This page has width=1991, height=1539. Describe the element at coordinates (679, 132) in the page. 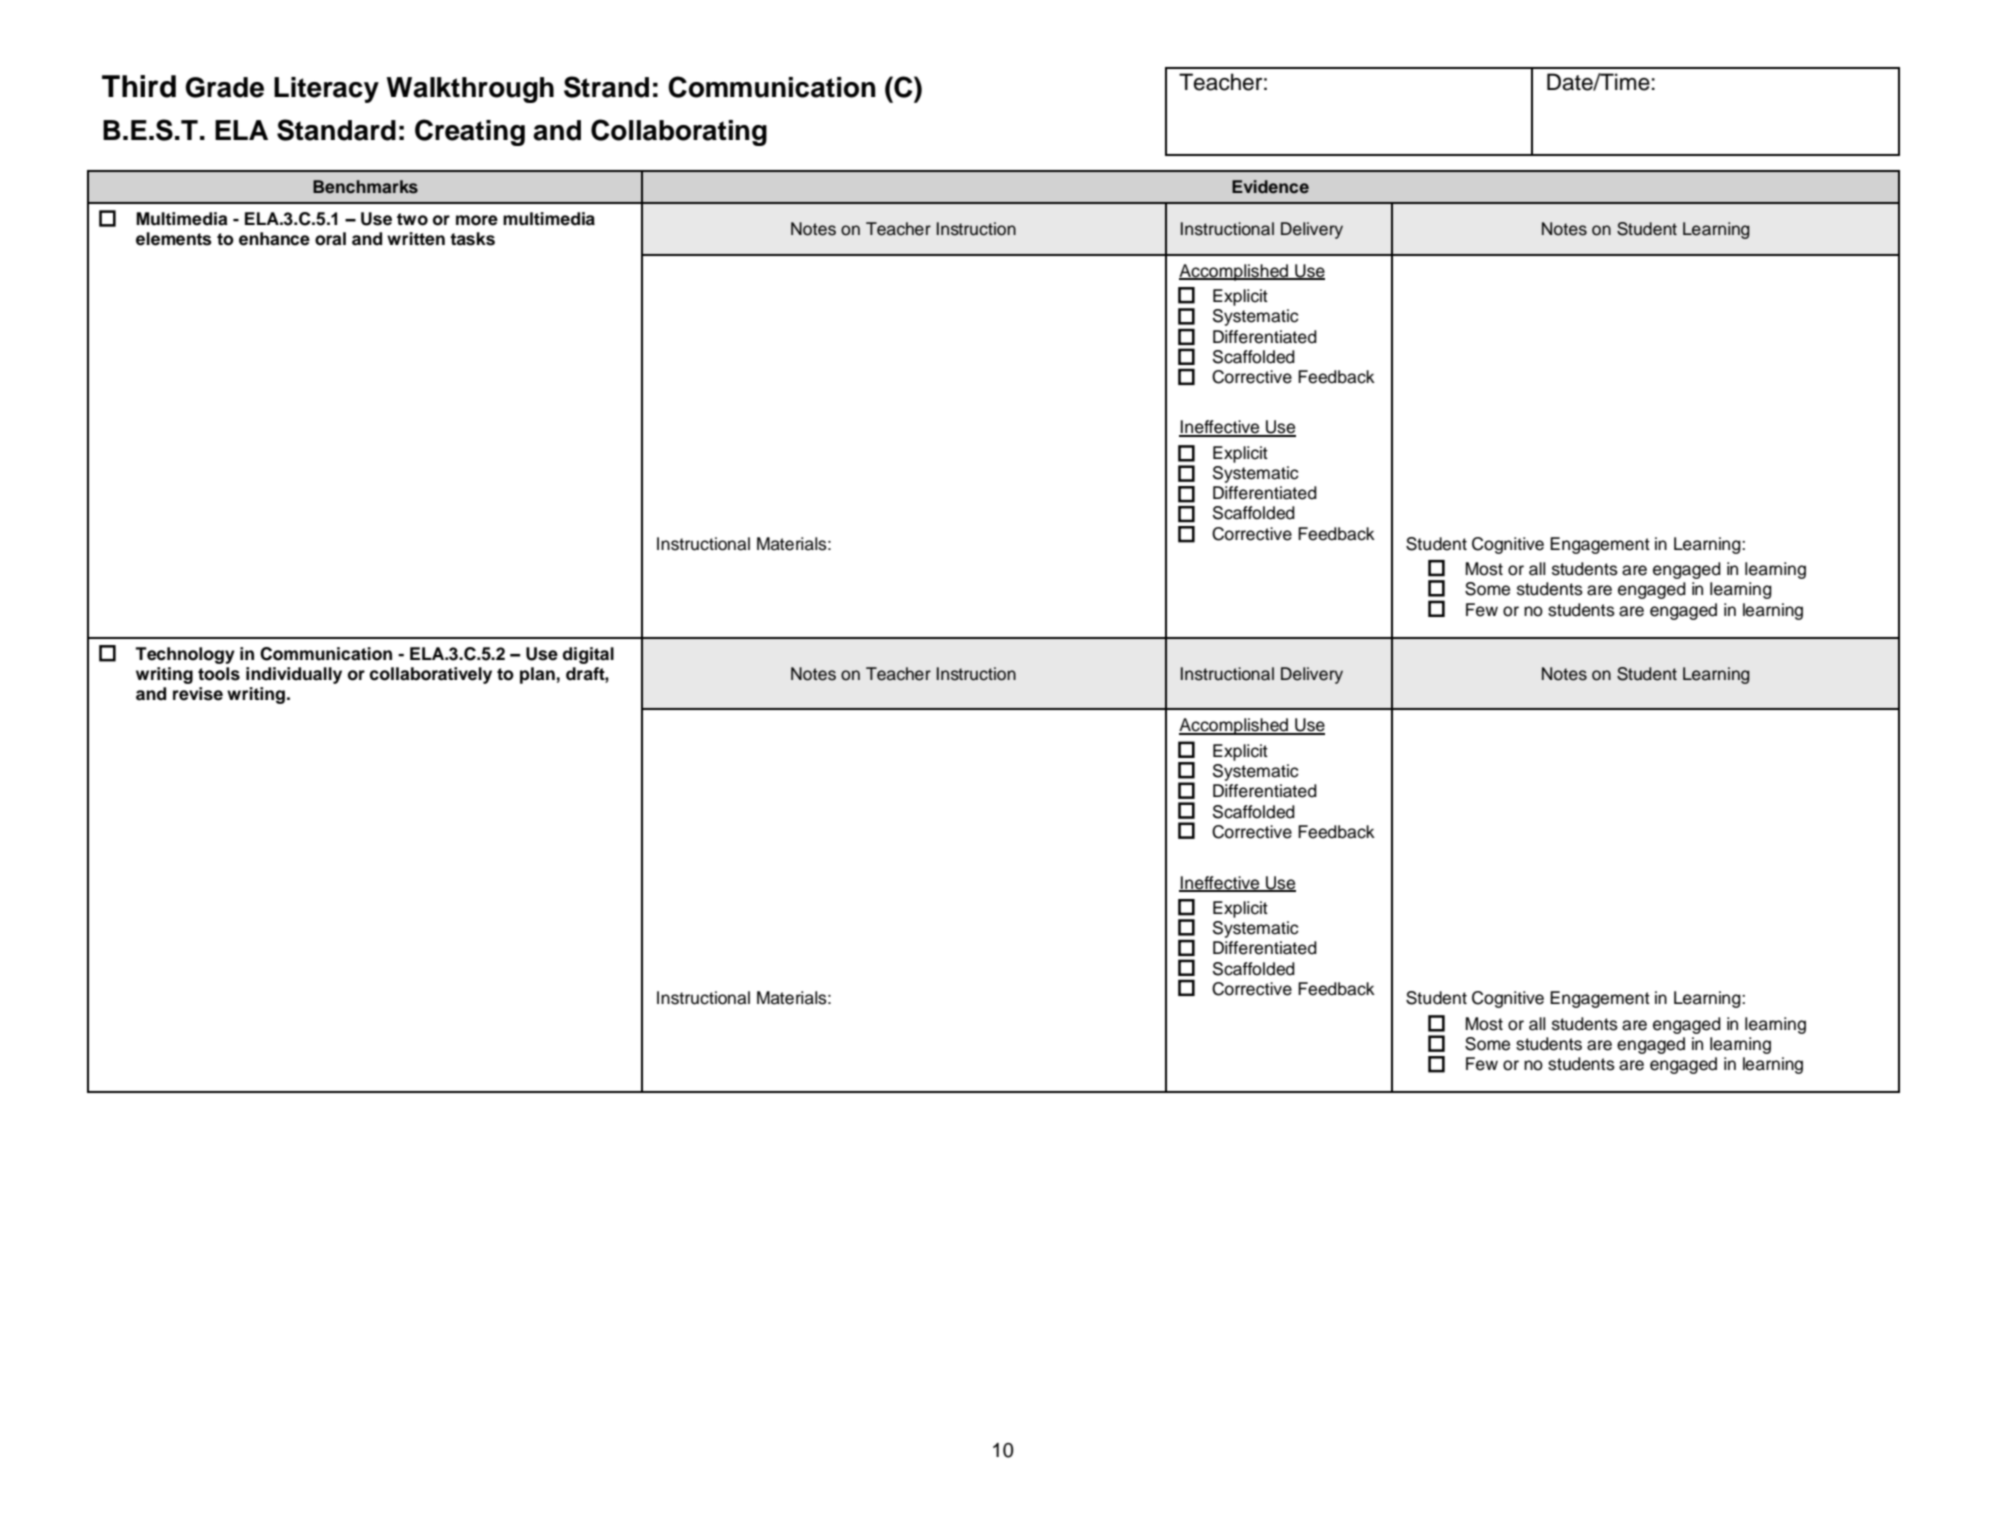

I see `Collaborating` at that location.
